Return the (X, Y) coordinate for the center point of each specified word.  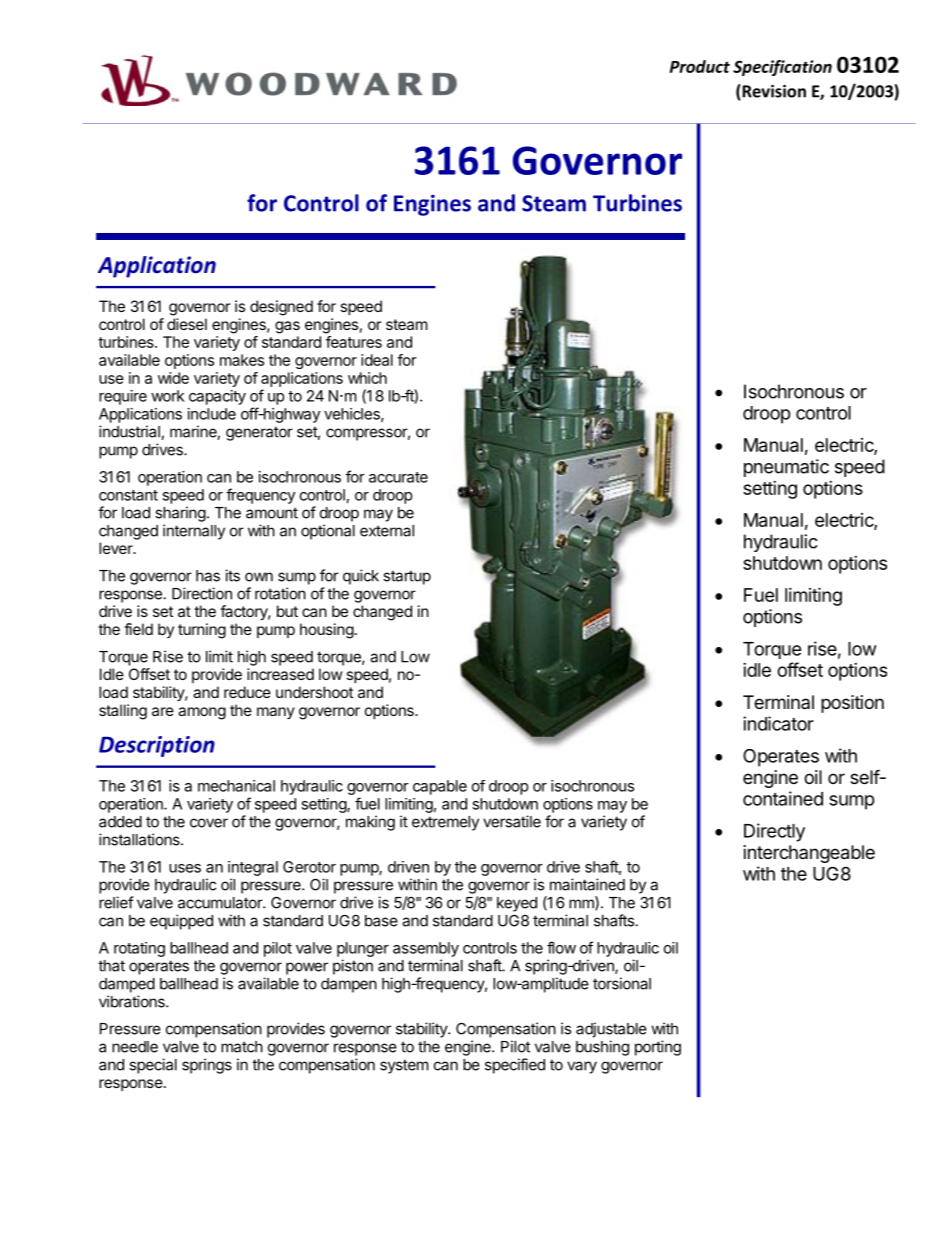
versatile (512, 821)
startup (407, 577)
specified (515, 1066)
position (852, 704)
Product (700, 66)
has (208, 576)
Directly (774, 832)
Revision (773, 92)
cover (209, 823)
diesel (187, 324)
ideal (377, 360)
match (242, 1047)
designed (281, 308)
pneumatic (786, 468)
